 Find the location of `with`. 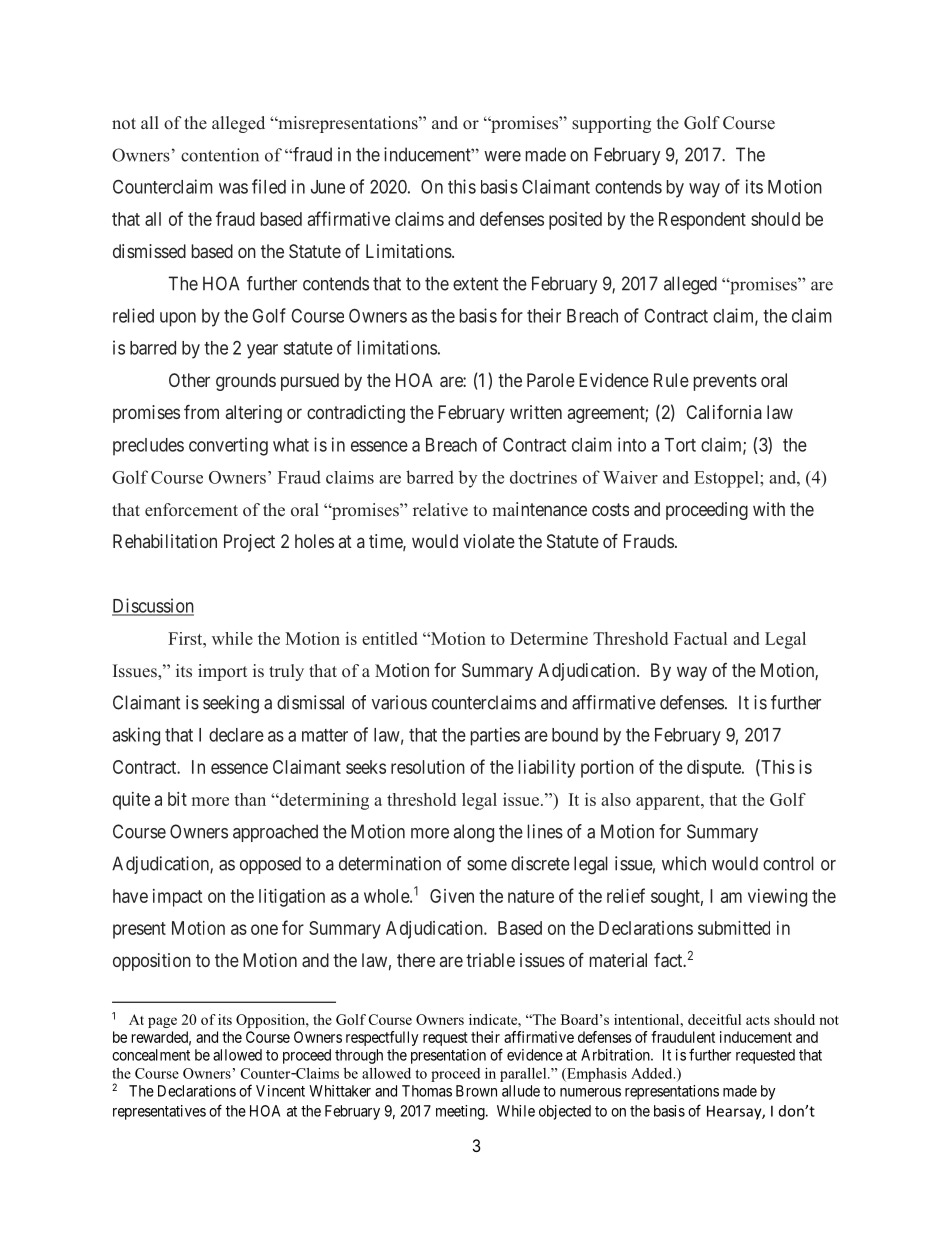

with is located at coordinates (769, 509).
